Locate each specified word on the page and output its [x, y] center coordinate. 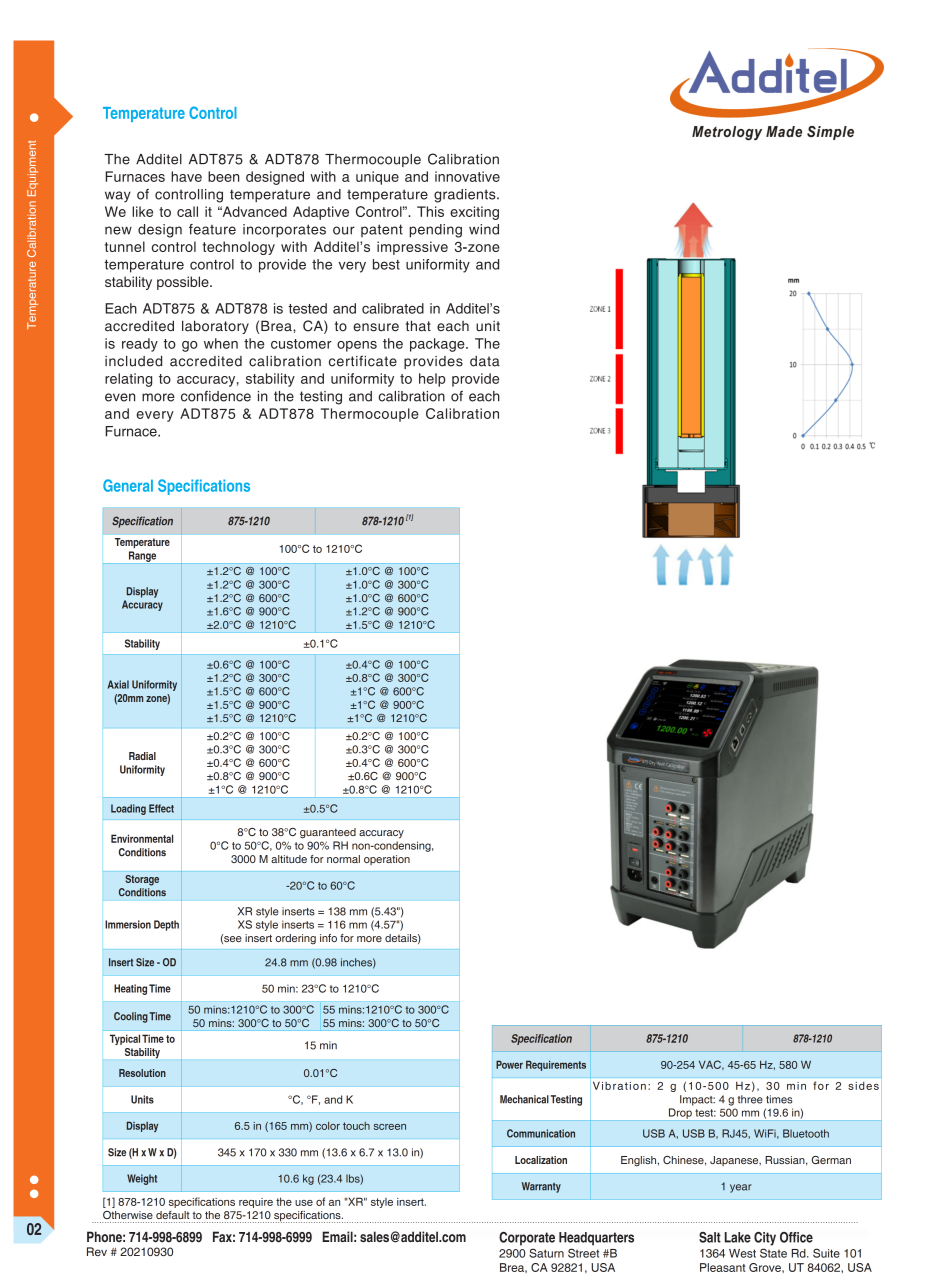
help [432, 380]
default [173, 1215]
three [750, 1099]
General [128, 485]
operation [387, 860]
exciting [474, 213]
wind [484, 229]
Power [509, 1064]
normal [343, 859]
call [187, 211]
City [765, 1239]
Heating [130, 989]
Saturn [546, 1253]
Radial [142, 756]
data [485, 361]
